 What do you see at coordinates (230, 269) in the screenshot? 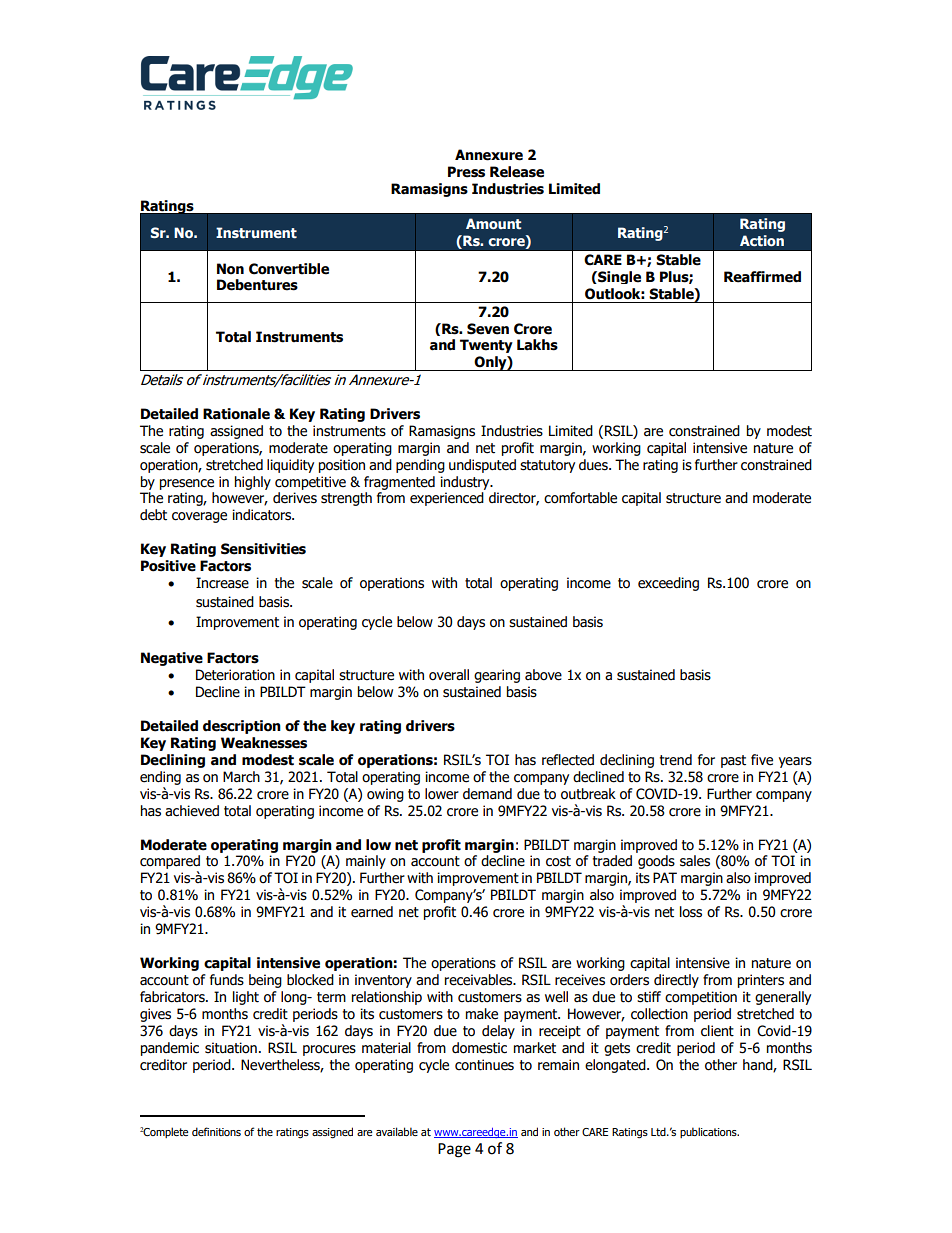
I see `Non` at bounding box center [230, 269].
